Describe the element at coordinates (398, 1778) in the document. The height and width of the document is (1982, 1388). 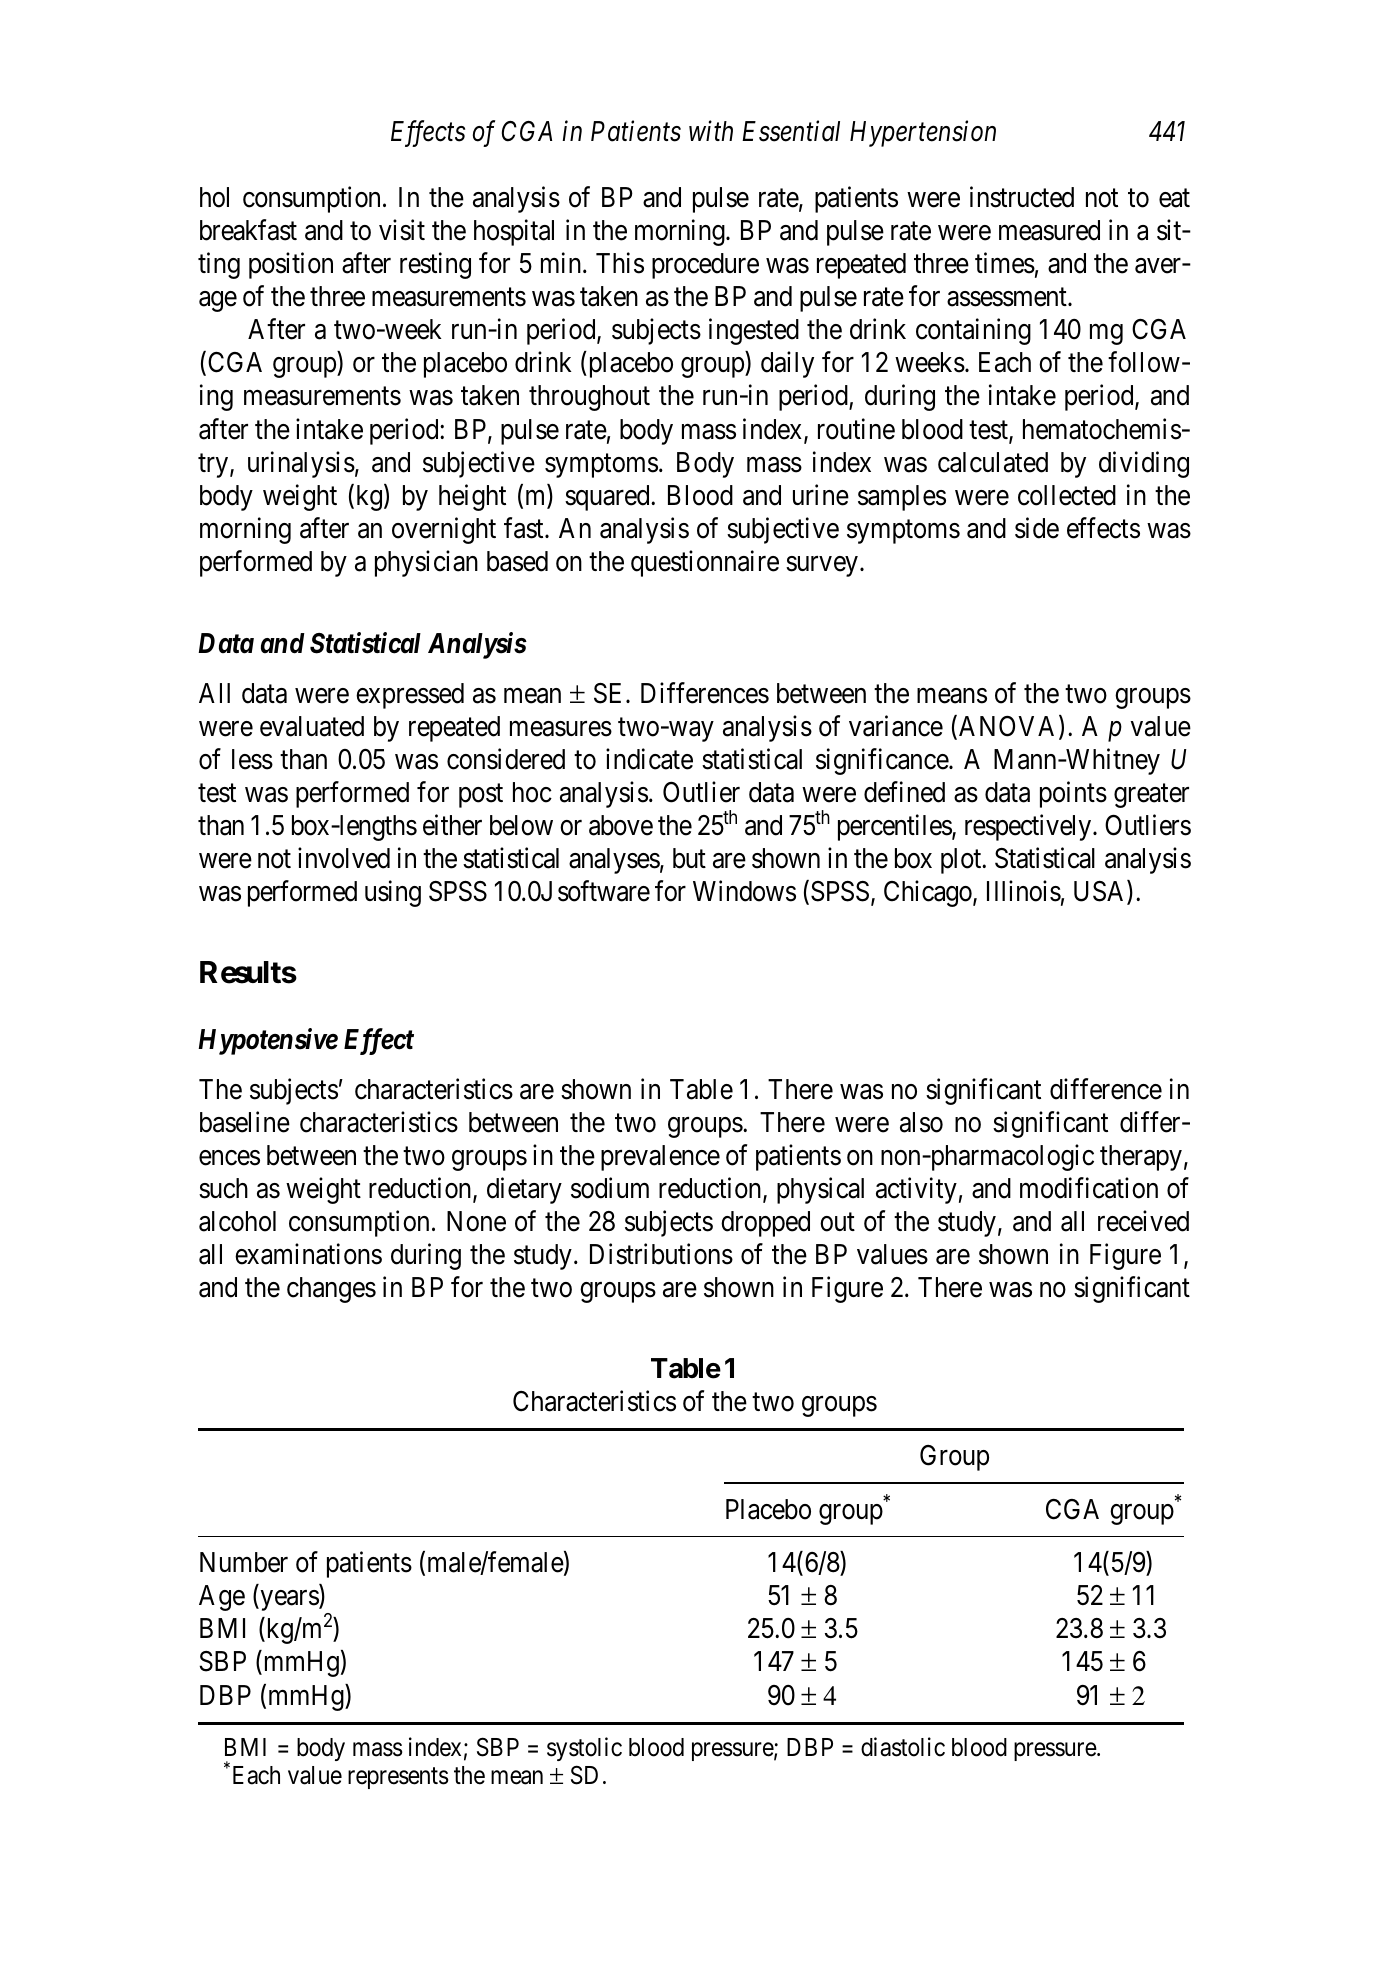
I see `represents` at that location.
